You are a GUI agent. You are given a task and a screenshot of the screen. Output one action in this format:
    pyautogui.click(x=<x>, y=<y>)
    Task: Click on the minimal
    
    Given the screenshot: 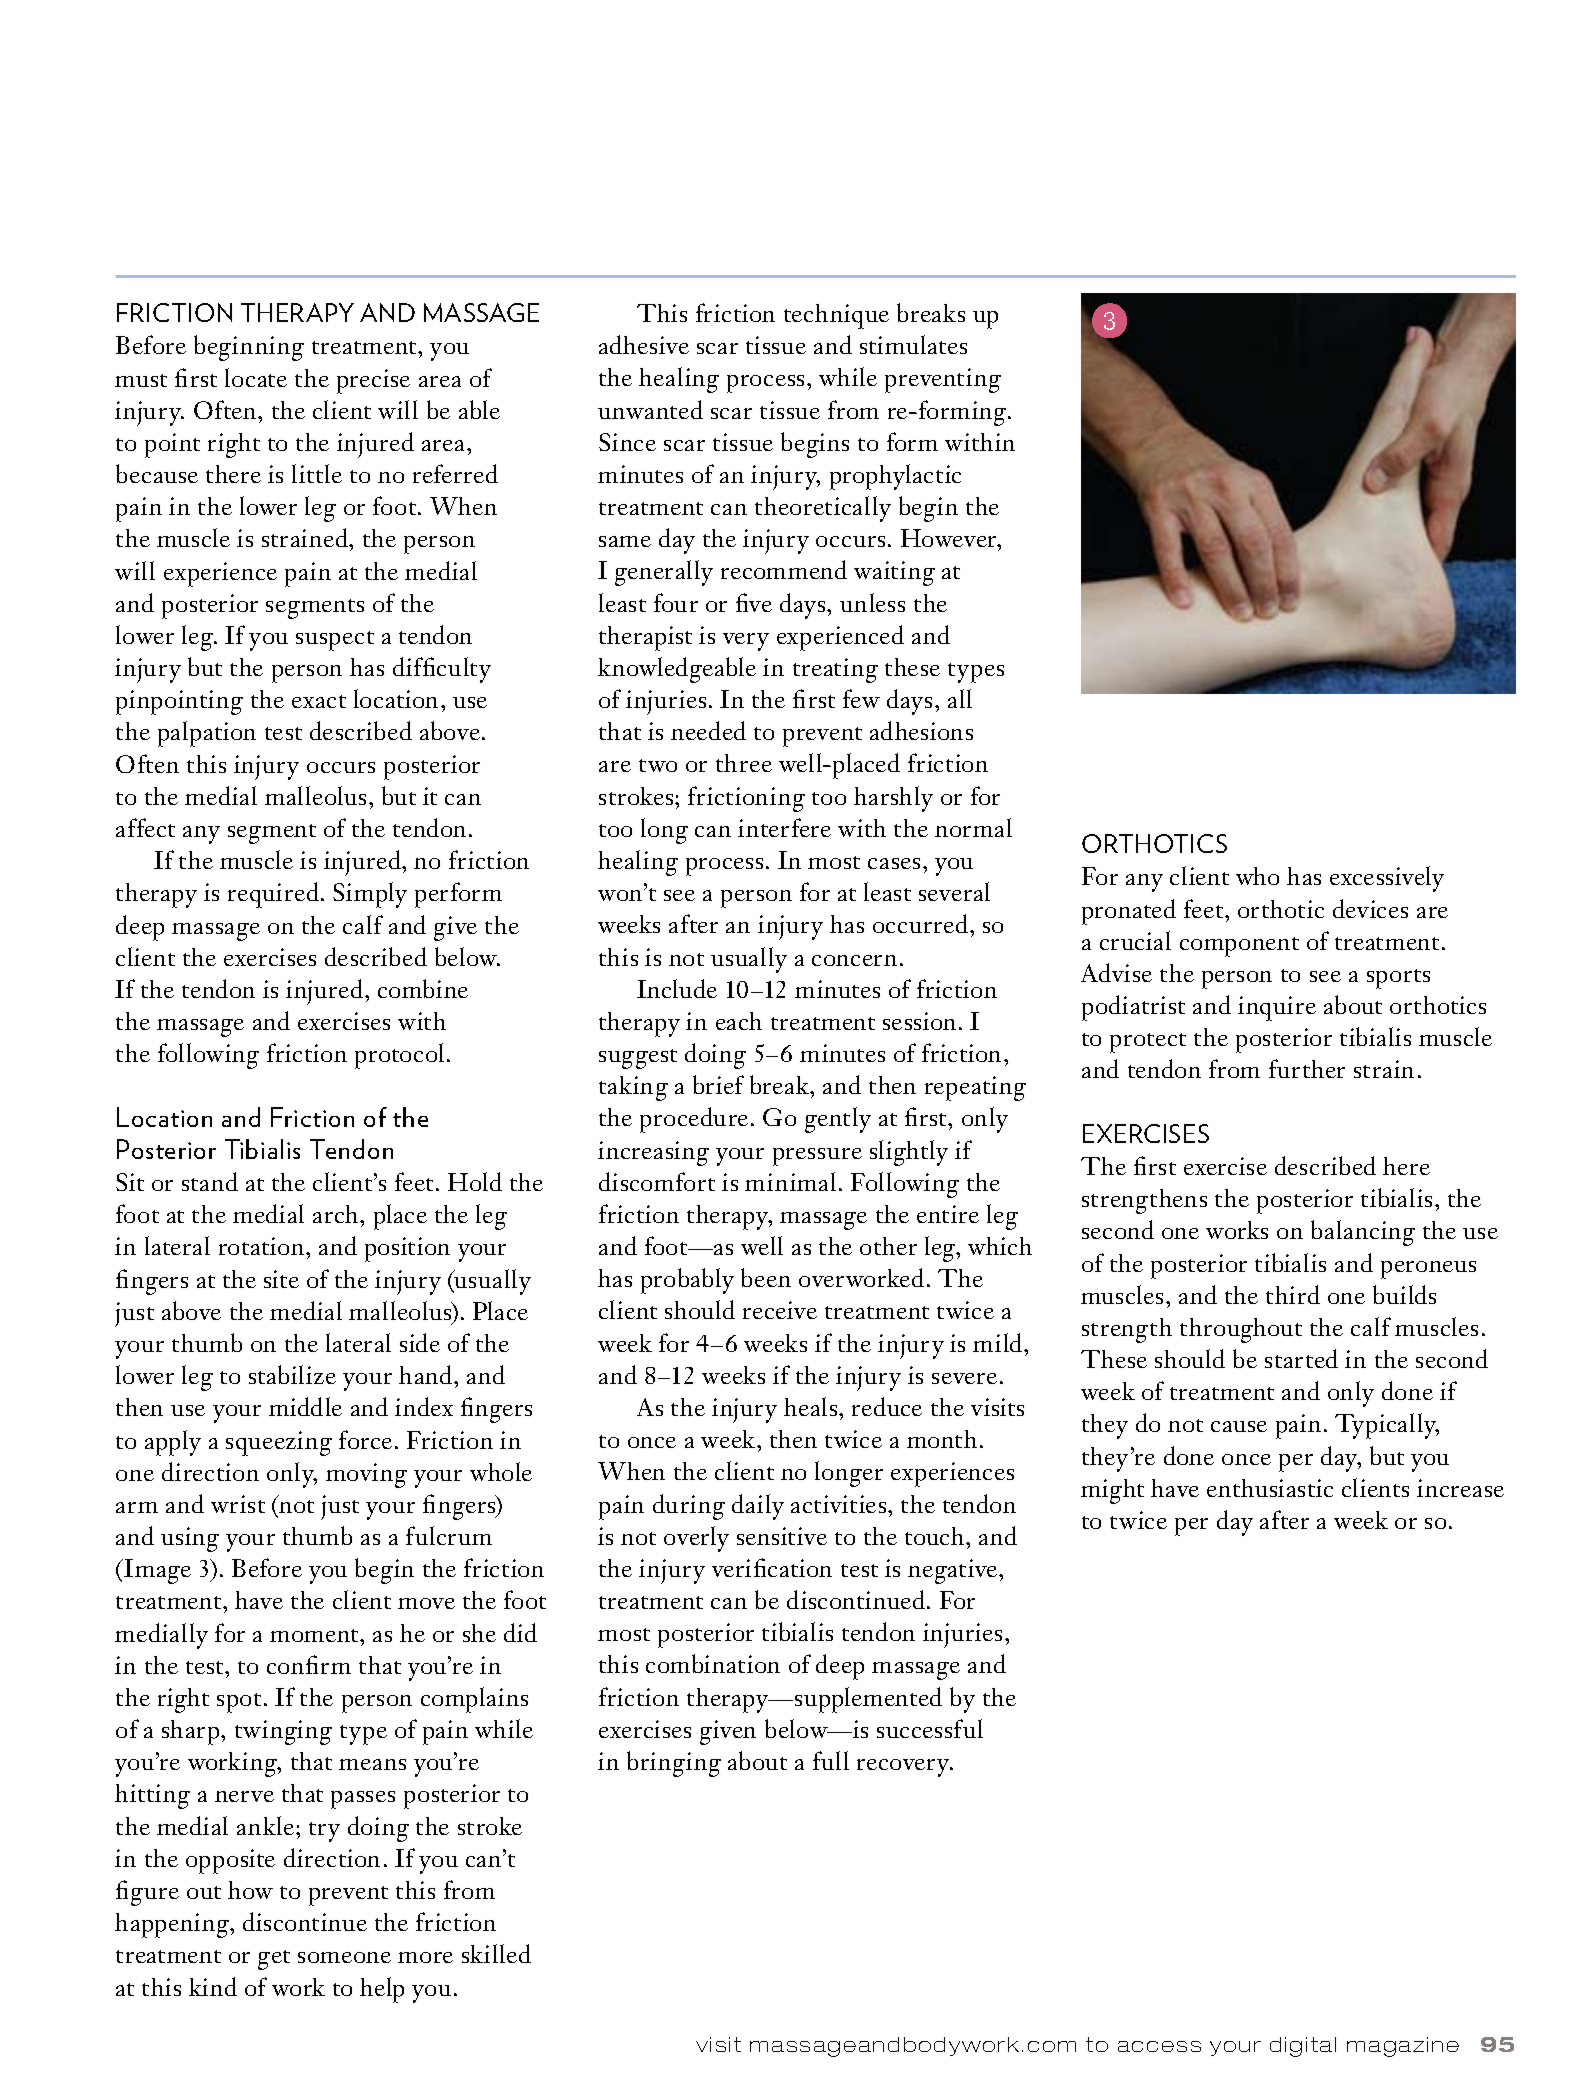 What is the action you would take?
    pyautogui.click(x=790, y=1181)
